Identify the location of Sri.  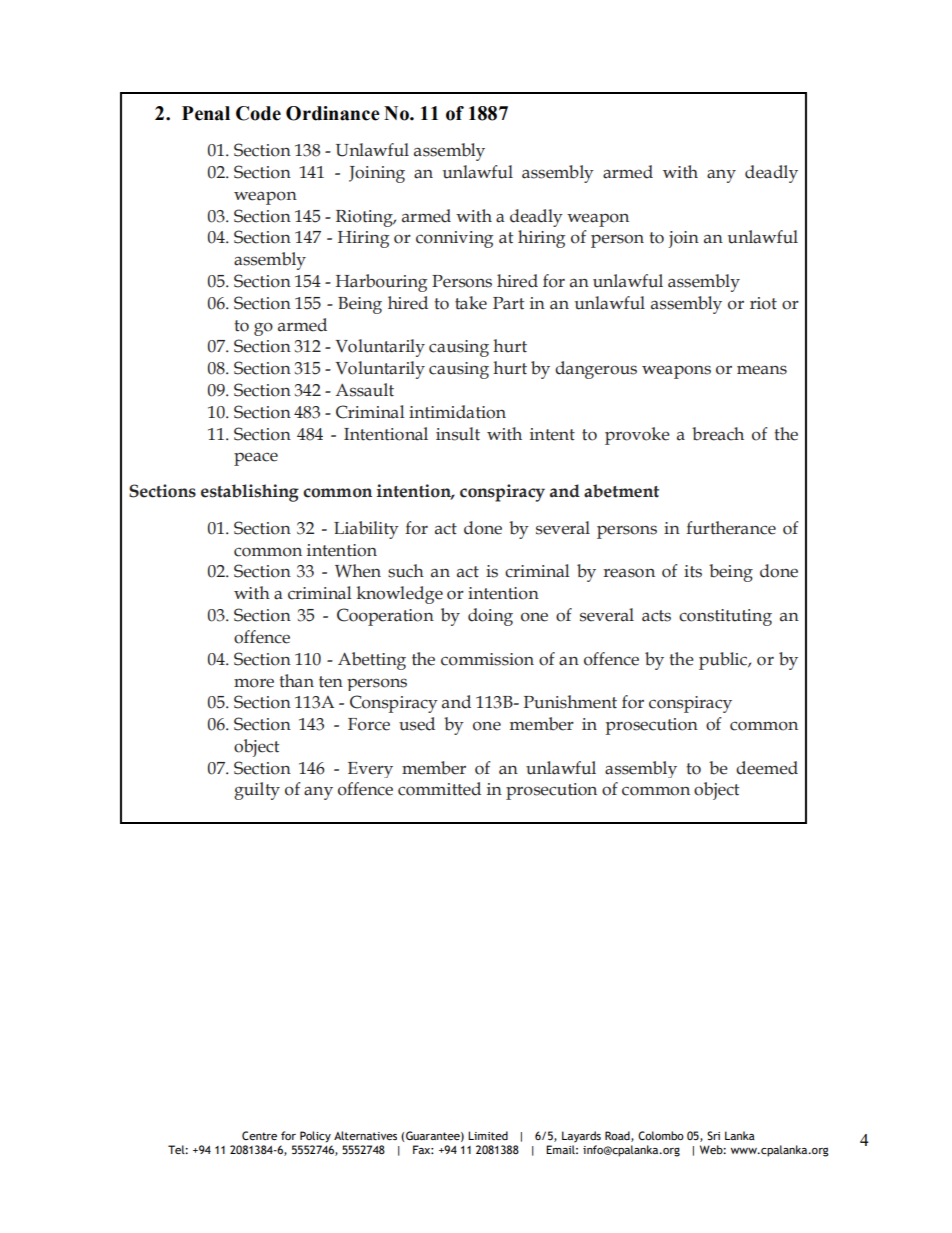
(713, 1135).
